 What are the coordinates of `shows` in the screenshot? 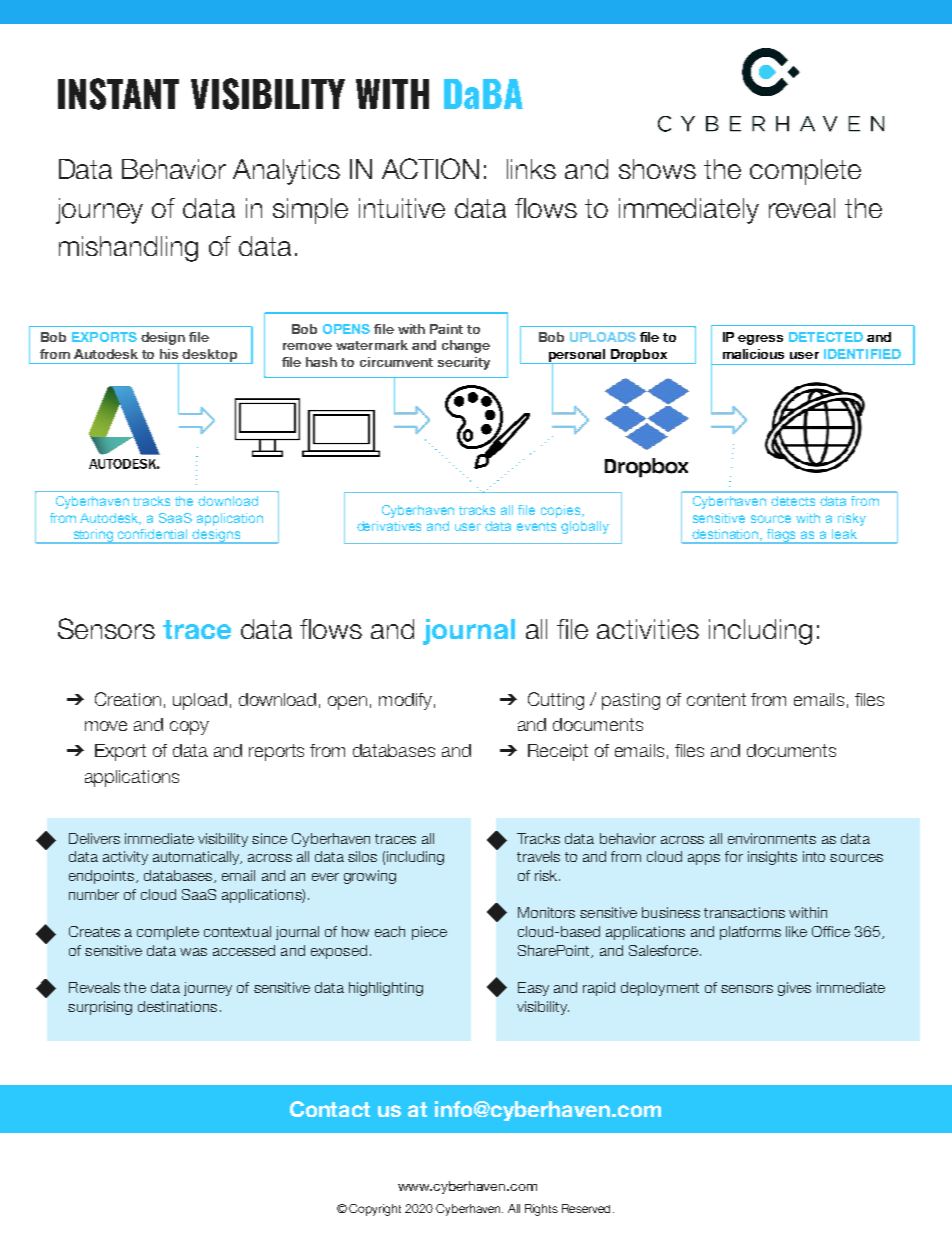 It's located at (657, 169).
